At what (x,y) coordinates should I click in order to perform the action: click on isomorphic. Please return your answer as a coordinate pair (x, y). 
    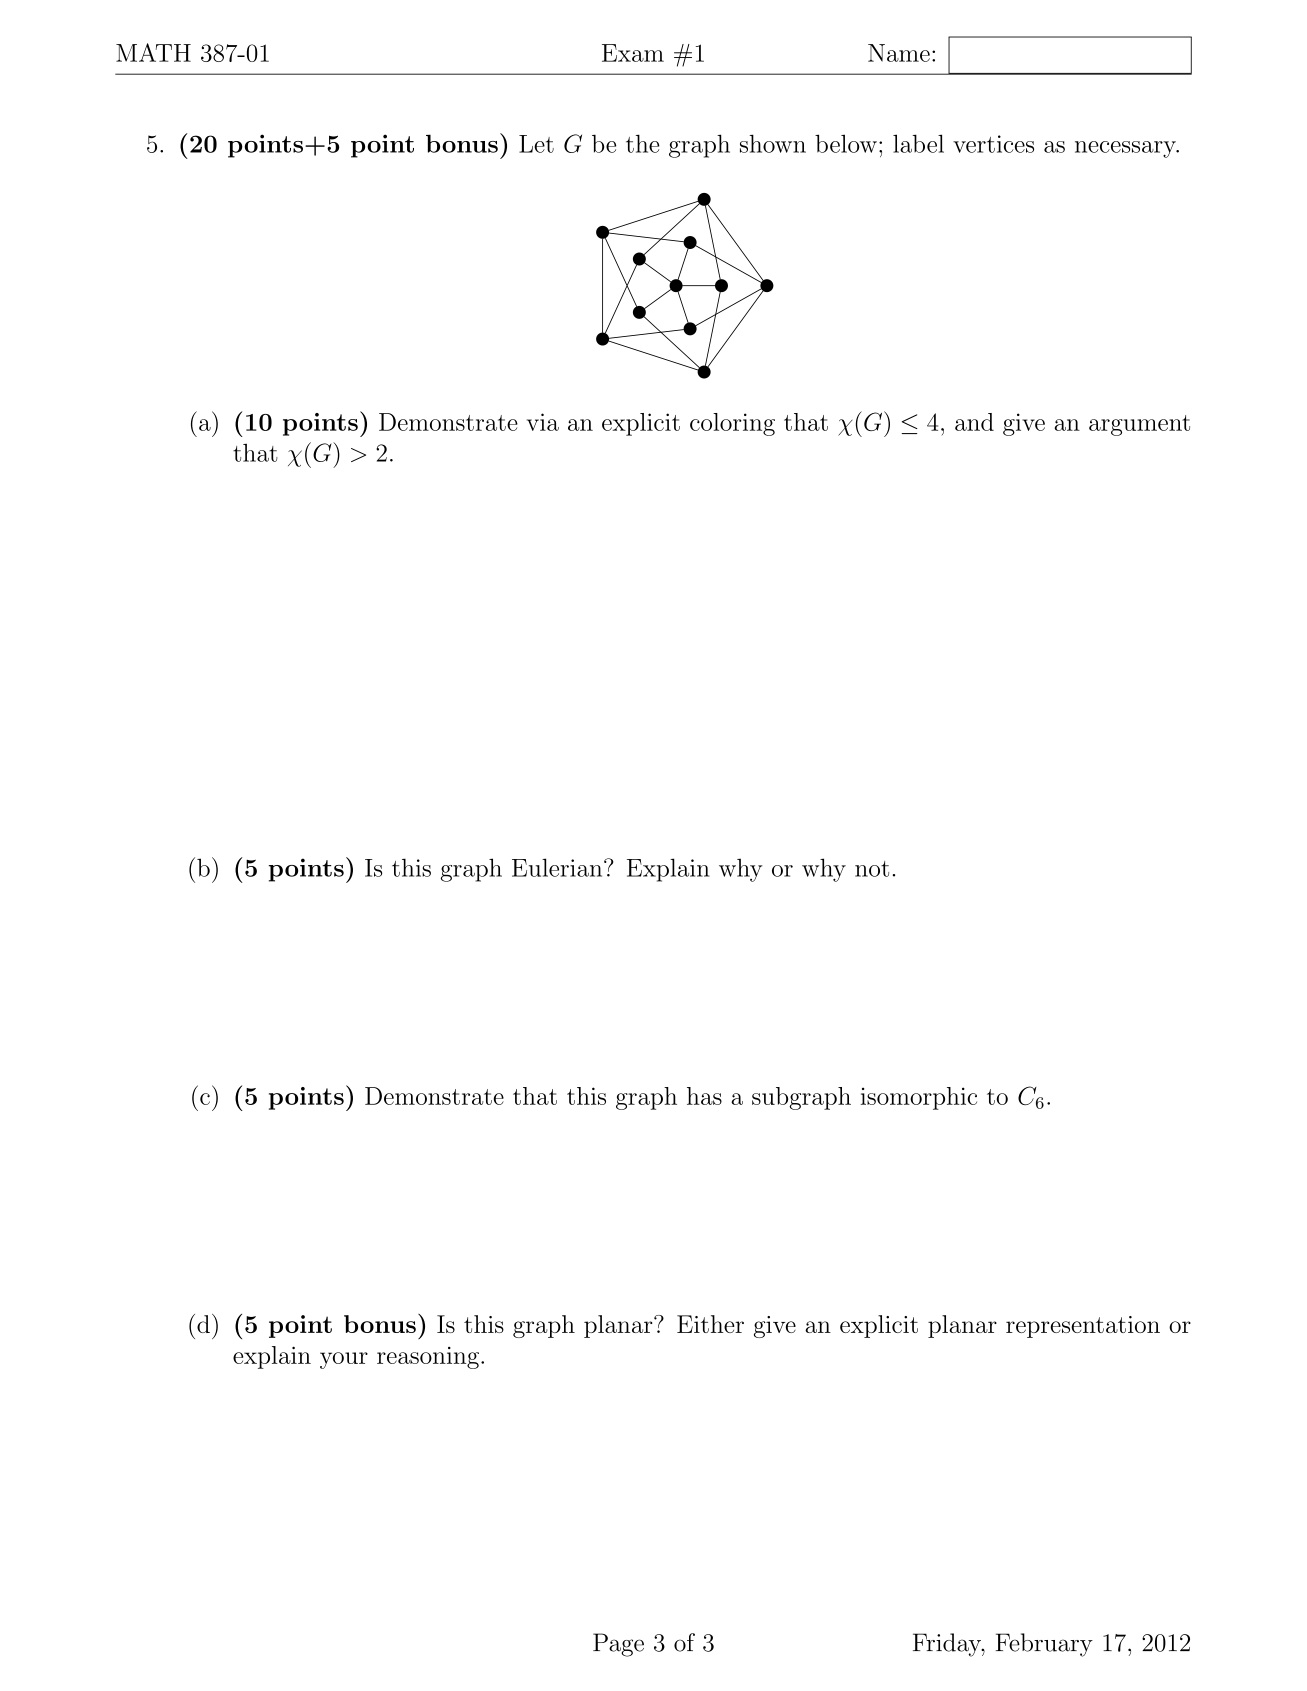
    Looking at the image, I should click on (918, 1098).
